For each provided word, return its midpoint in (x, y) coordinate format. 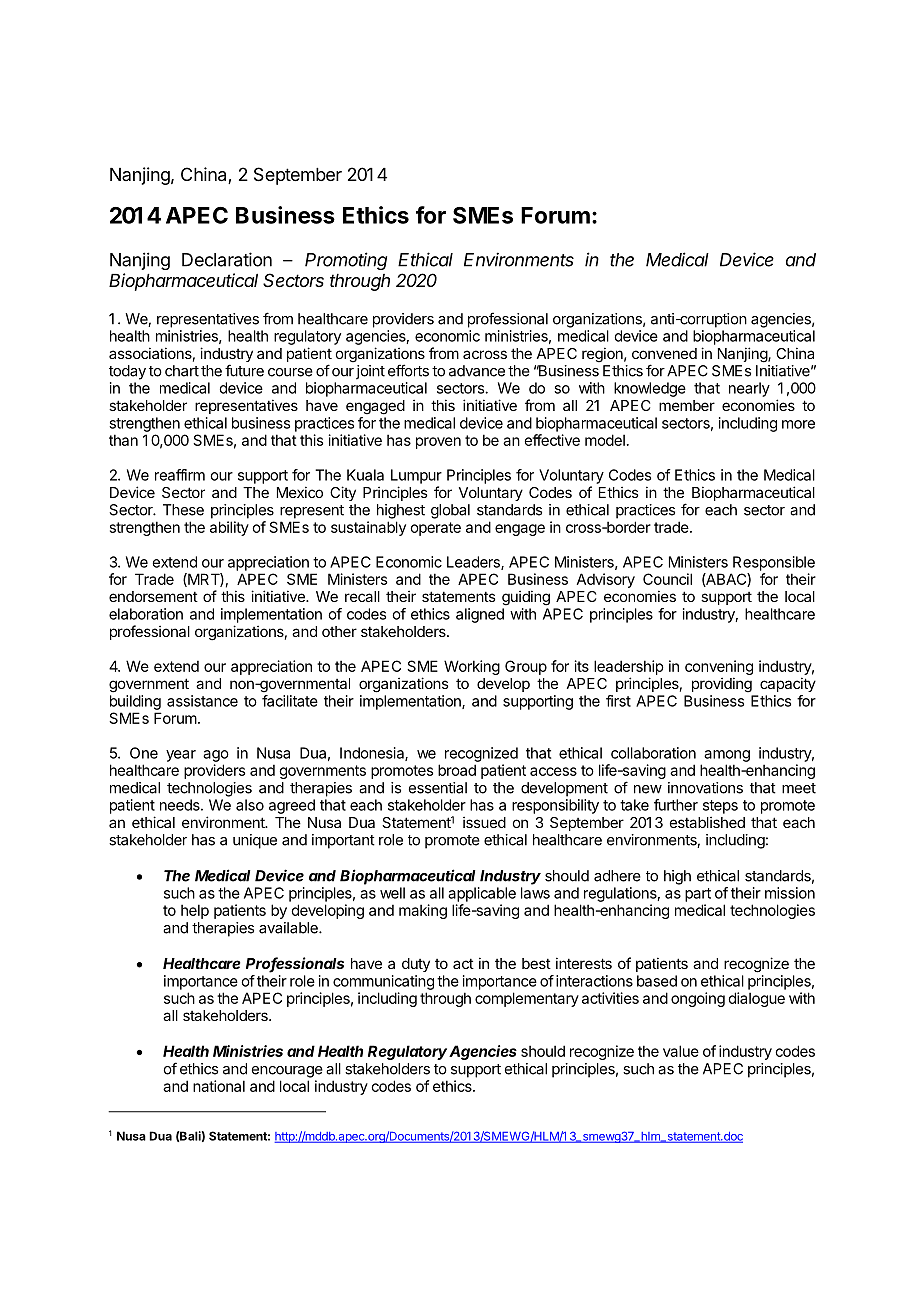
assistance (202, 701)
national (219, 1086)
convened (664, 353)
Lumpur (416, 476)
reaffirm (180, 475)
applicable (482, 894)
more (798, 424)
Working (472, 667)
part (698, 895)
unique (255, 841)
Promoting (346, 261)
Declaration (227, 259)
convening (719, 667)
